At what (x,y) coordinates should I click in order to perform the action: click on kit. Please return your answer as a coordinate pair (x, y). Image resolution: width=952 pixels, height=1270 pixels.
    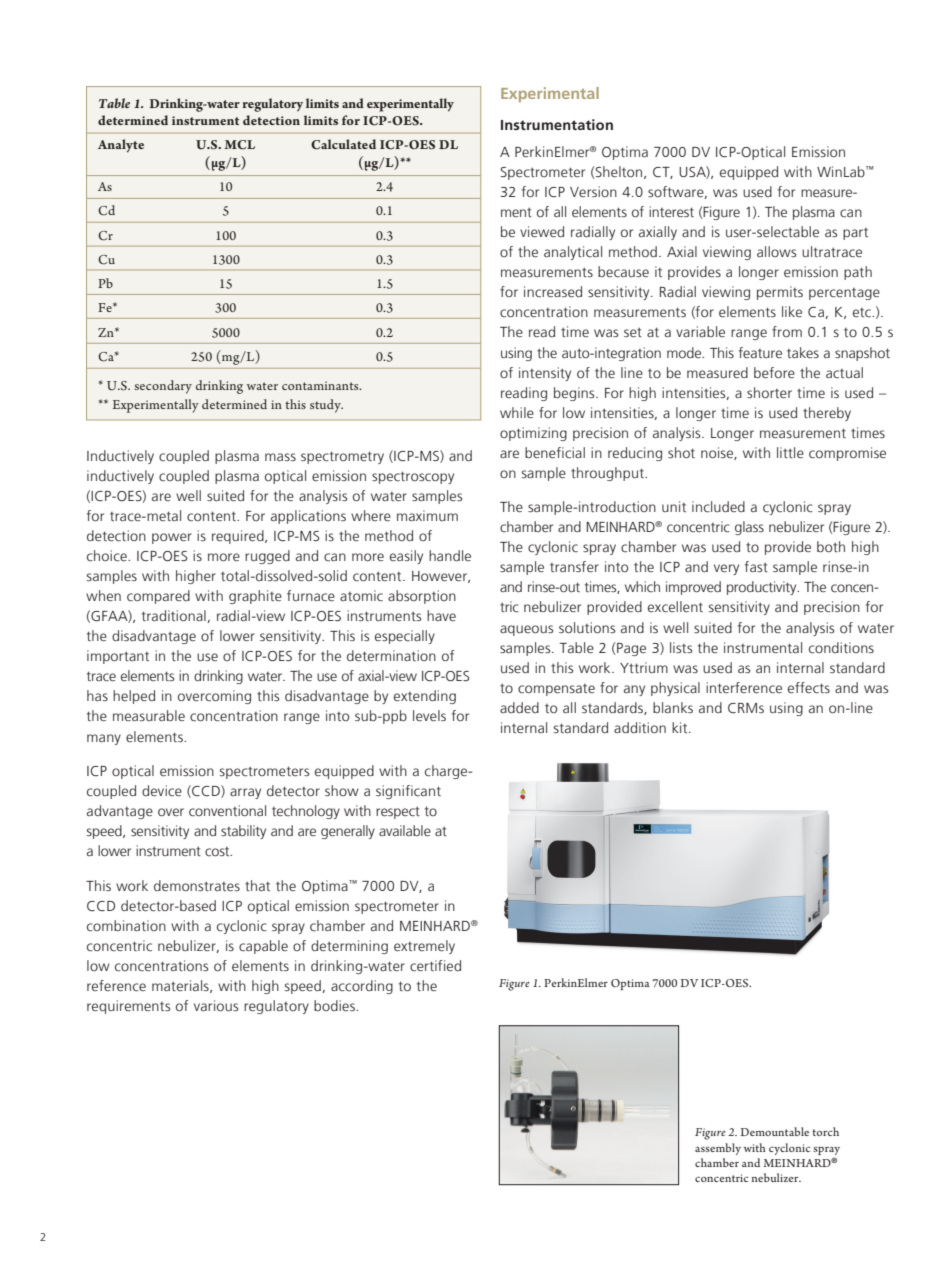
    Looking at the image, I should click on (681, 727).
